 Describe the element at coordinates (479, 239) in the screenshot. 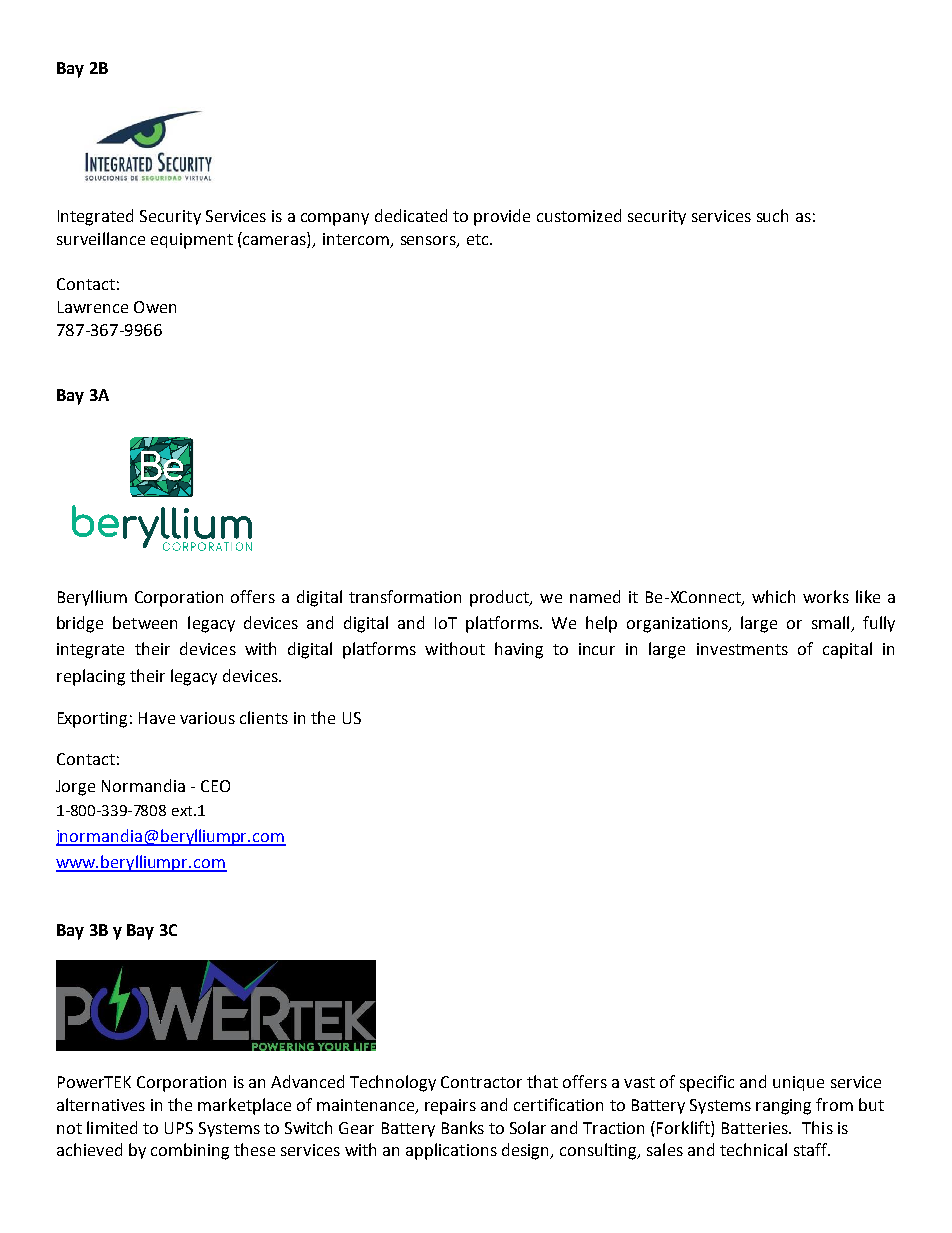

I see `etc` at that location.
